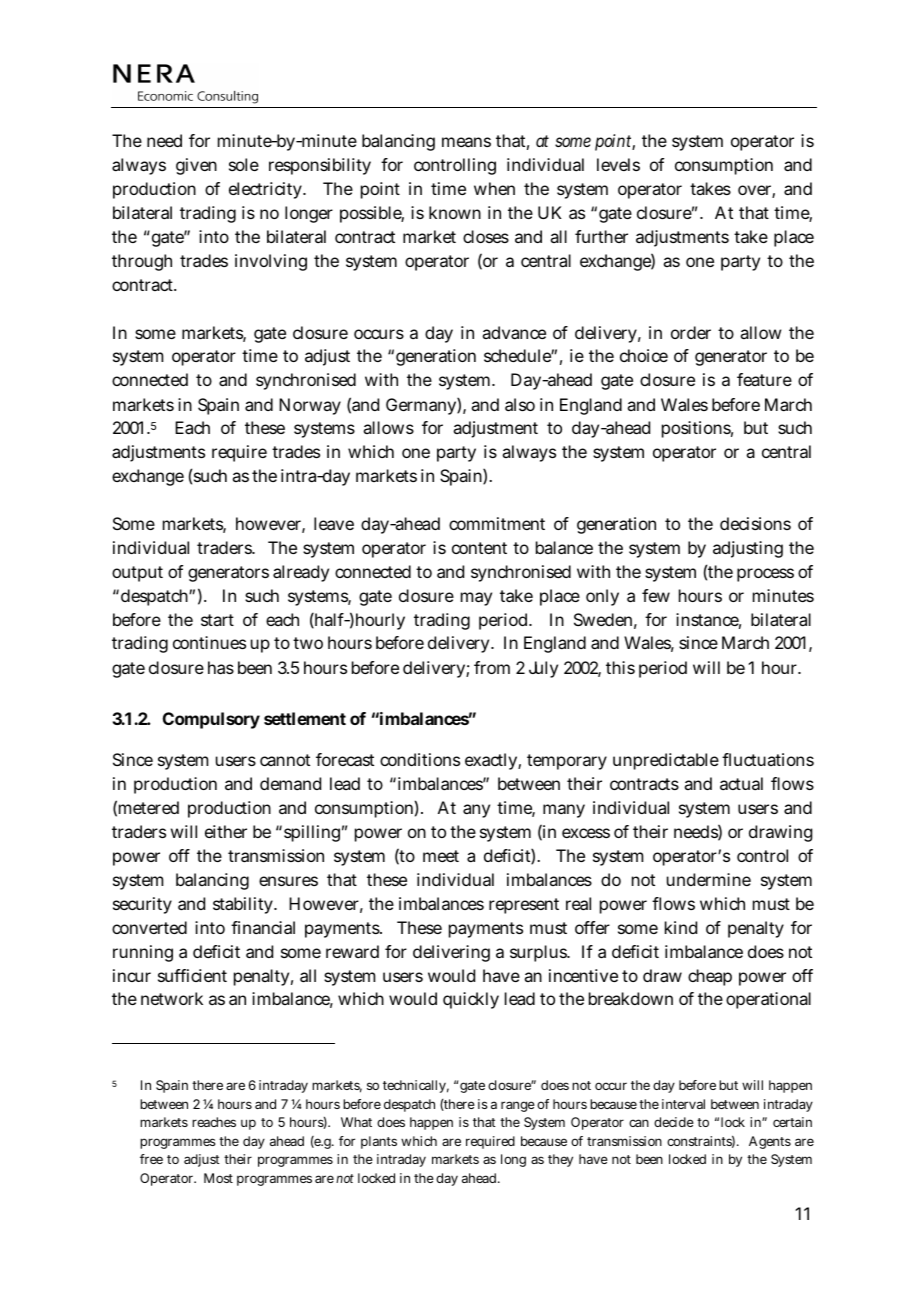 The height and width of the screenshot is (1308, 924). Describe the element at coordinates (244, 905) in the screenshot. I see `stability` at that location.
